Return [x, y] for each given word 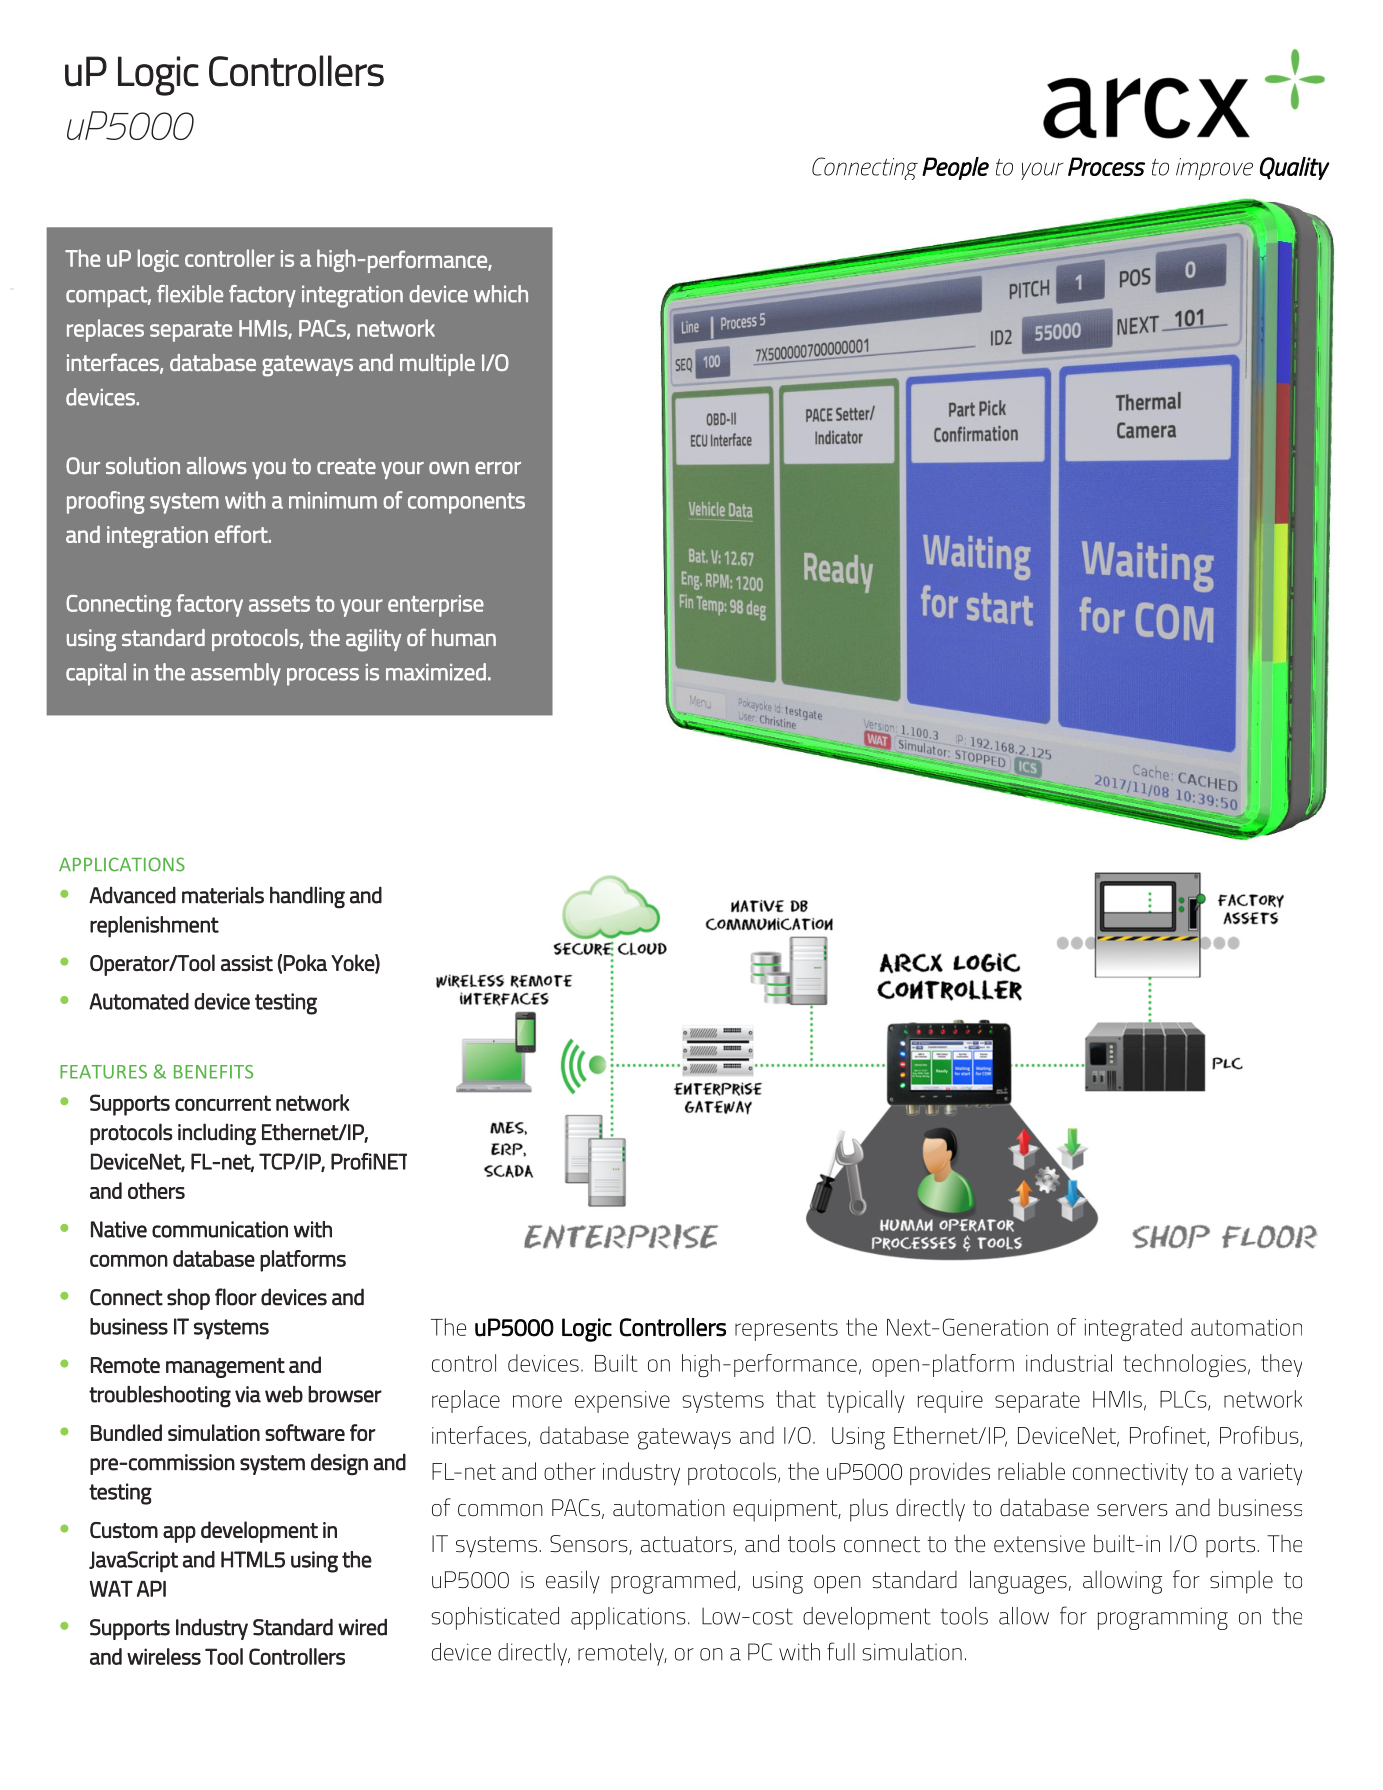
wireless [164, 1656]
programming [1163, 1618]
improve [1214, 169]
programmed [673, 1582]
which [501, 294]
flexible [190, 294]
